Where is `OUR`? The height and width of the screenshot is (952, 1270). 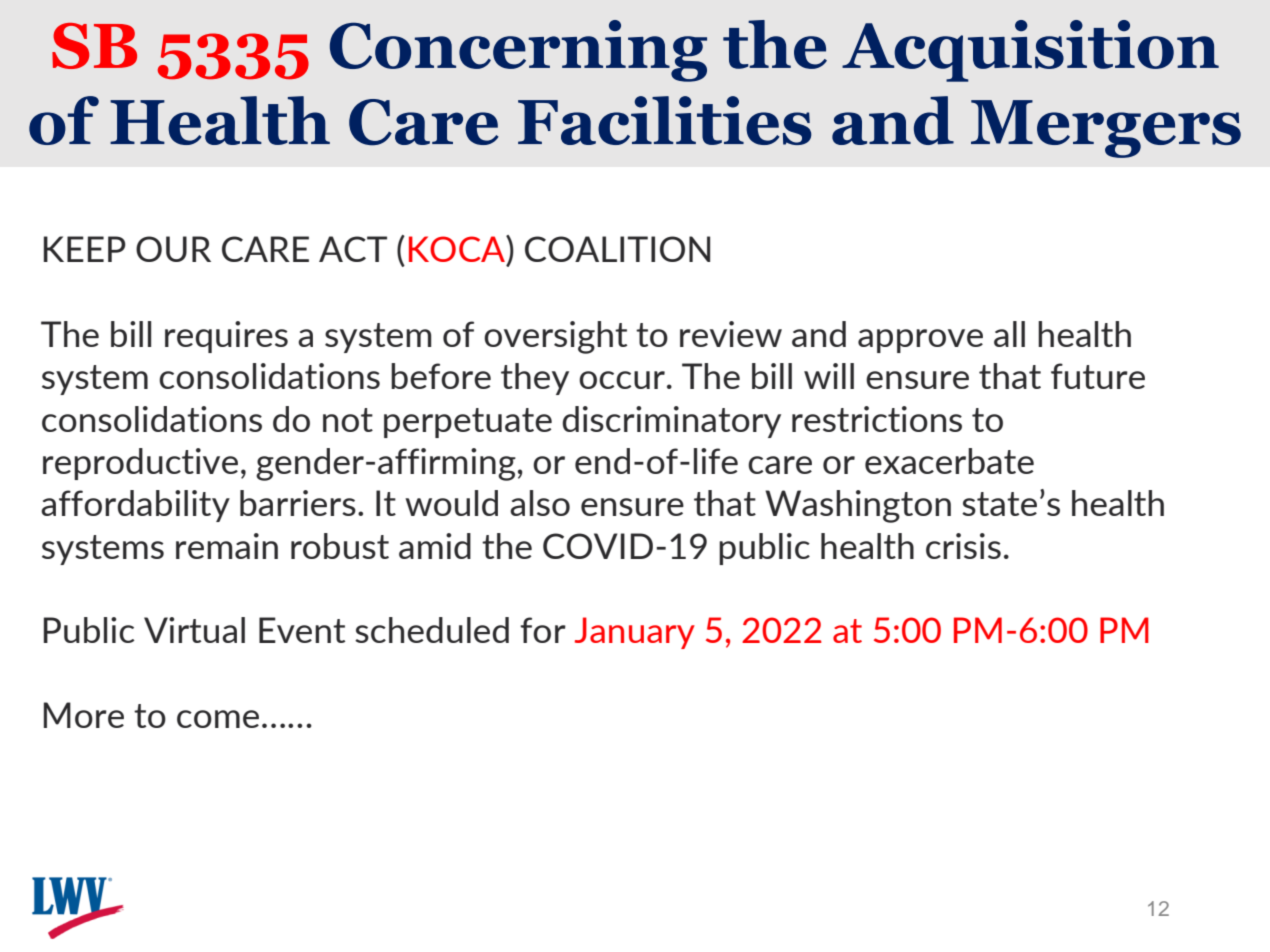
OUR is located at coordinates (173, 249).
